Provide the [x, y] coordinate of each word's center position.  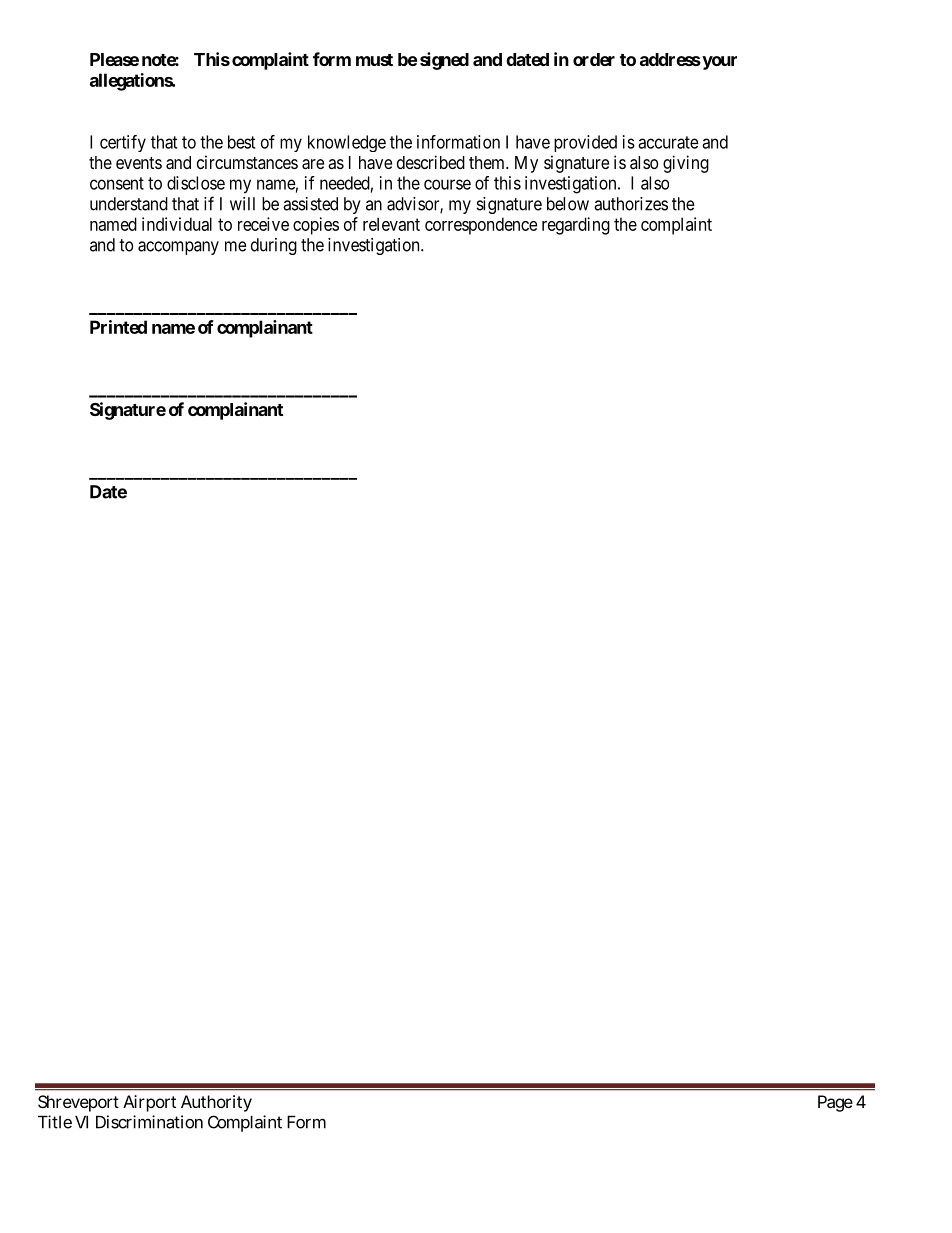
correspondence [481, 226]
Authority [216, 1103]
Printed [118, 327]
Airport [149, 1103]
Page [835, 1103]
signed [444, 61]
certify [123, 143]
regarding [576, 226]
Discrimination [149, 1122]
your [718, 63]
